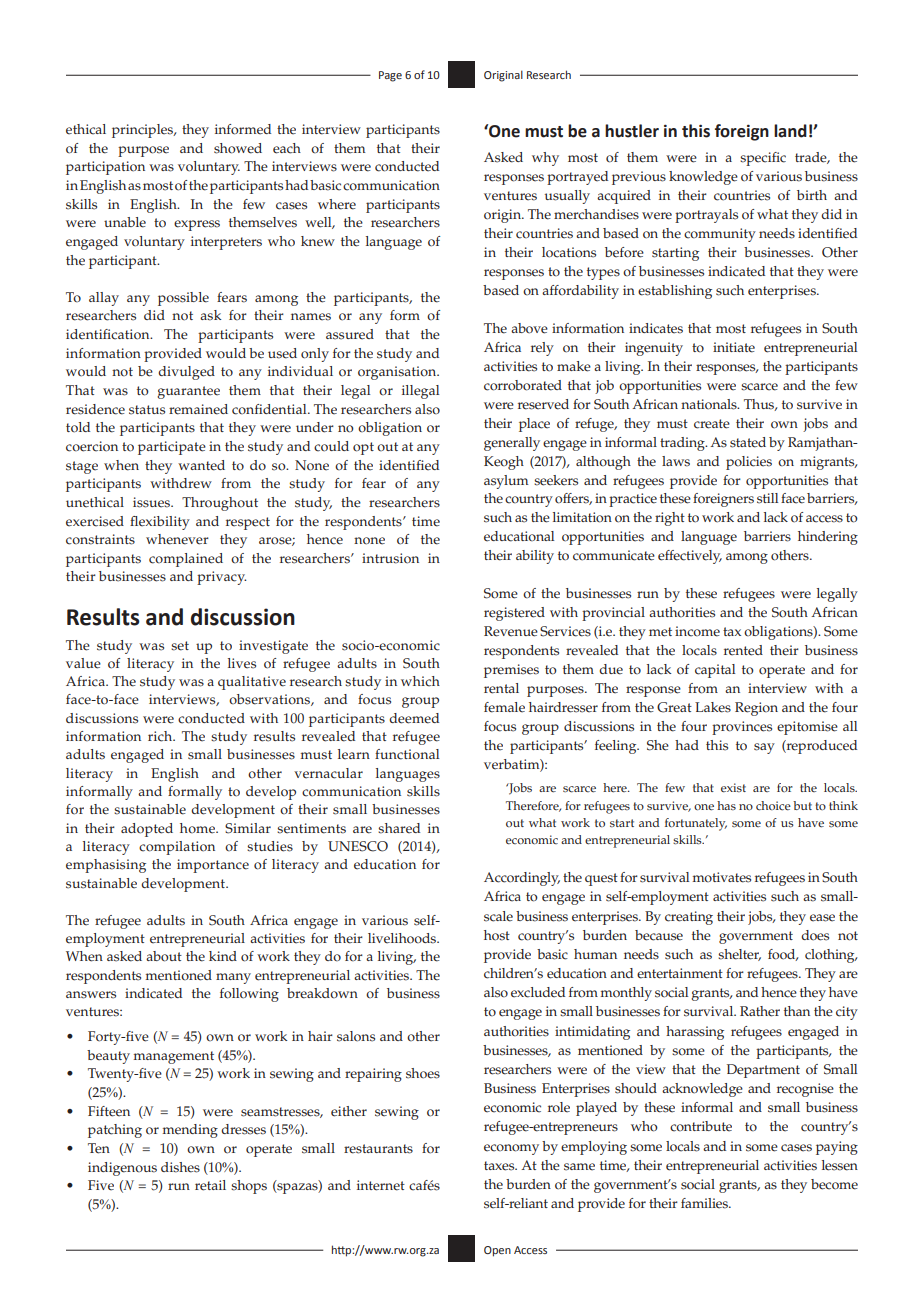 This document has width=924, height=1308. I want to click on issues, so click(152, 502).
